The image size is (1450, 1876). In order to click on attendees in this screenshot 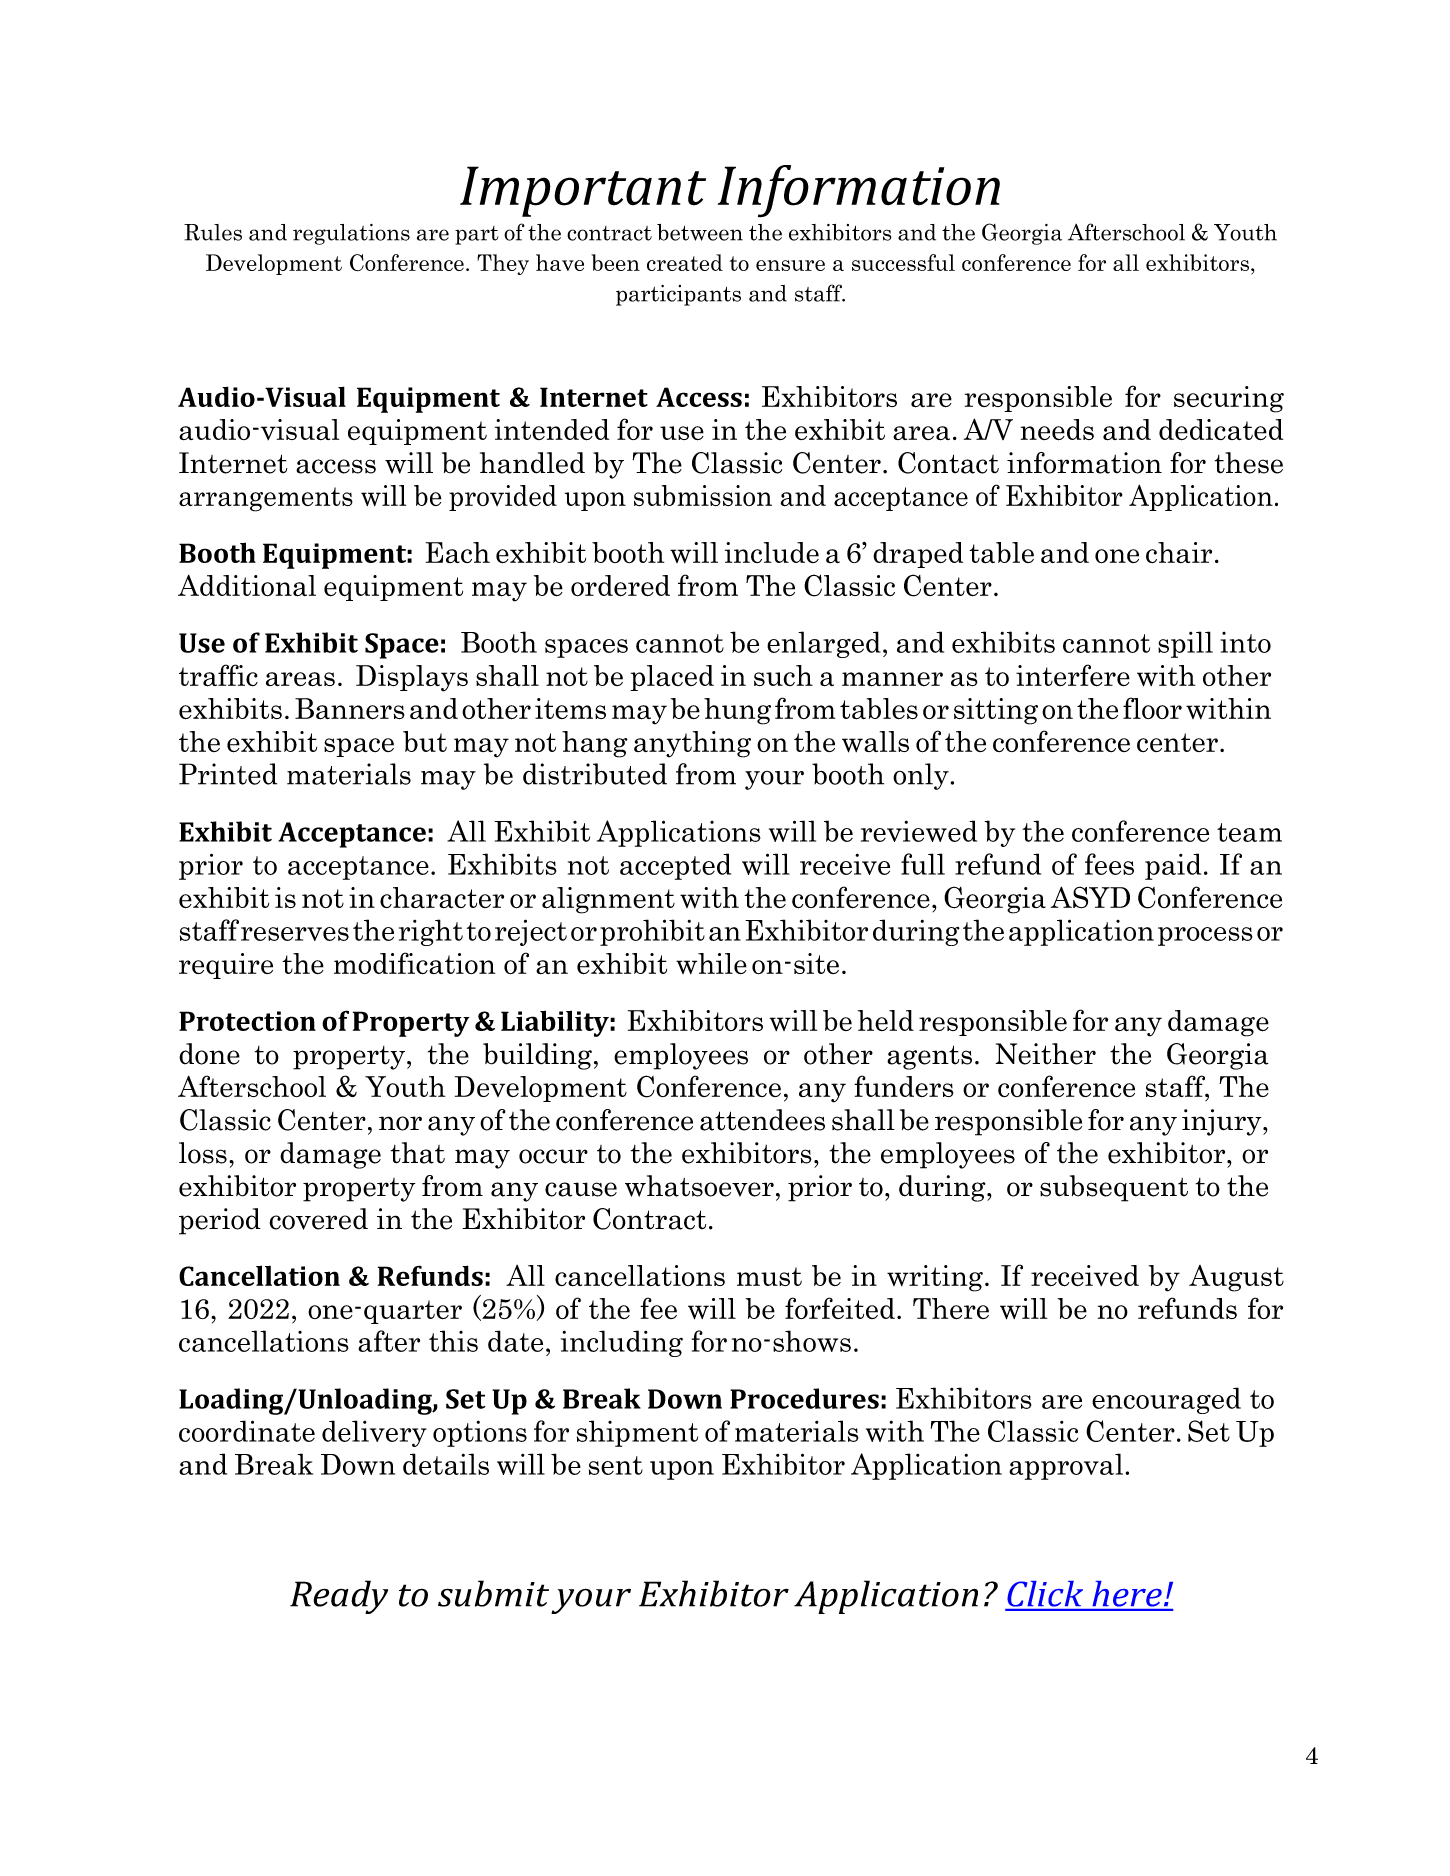, I will do `click(762, 1120)`.
